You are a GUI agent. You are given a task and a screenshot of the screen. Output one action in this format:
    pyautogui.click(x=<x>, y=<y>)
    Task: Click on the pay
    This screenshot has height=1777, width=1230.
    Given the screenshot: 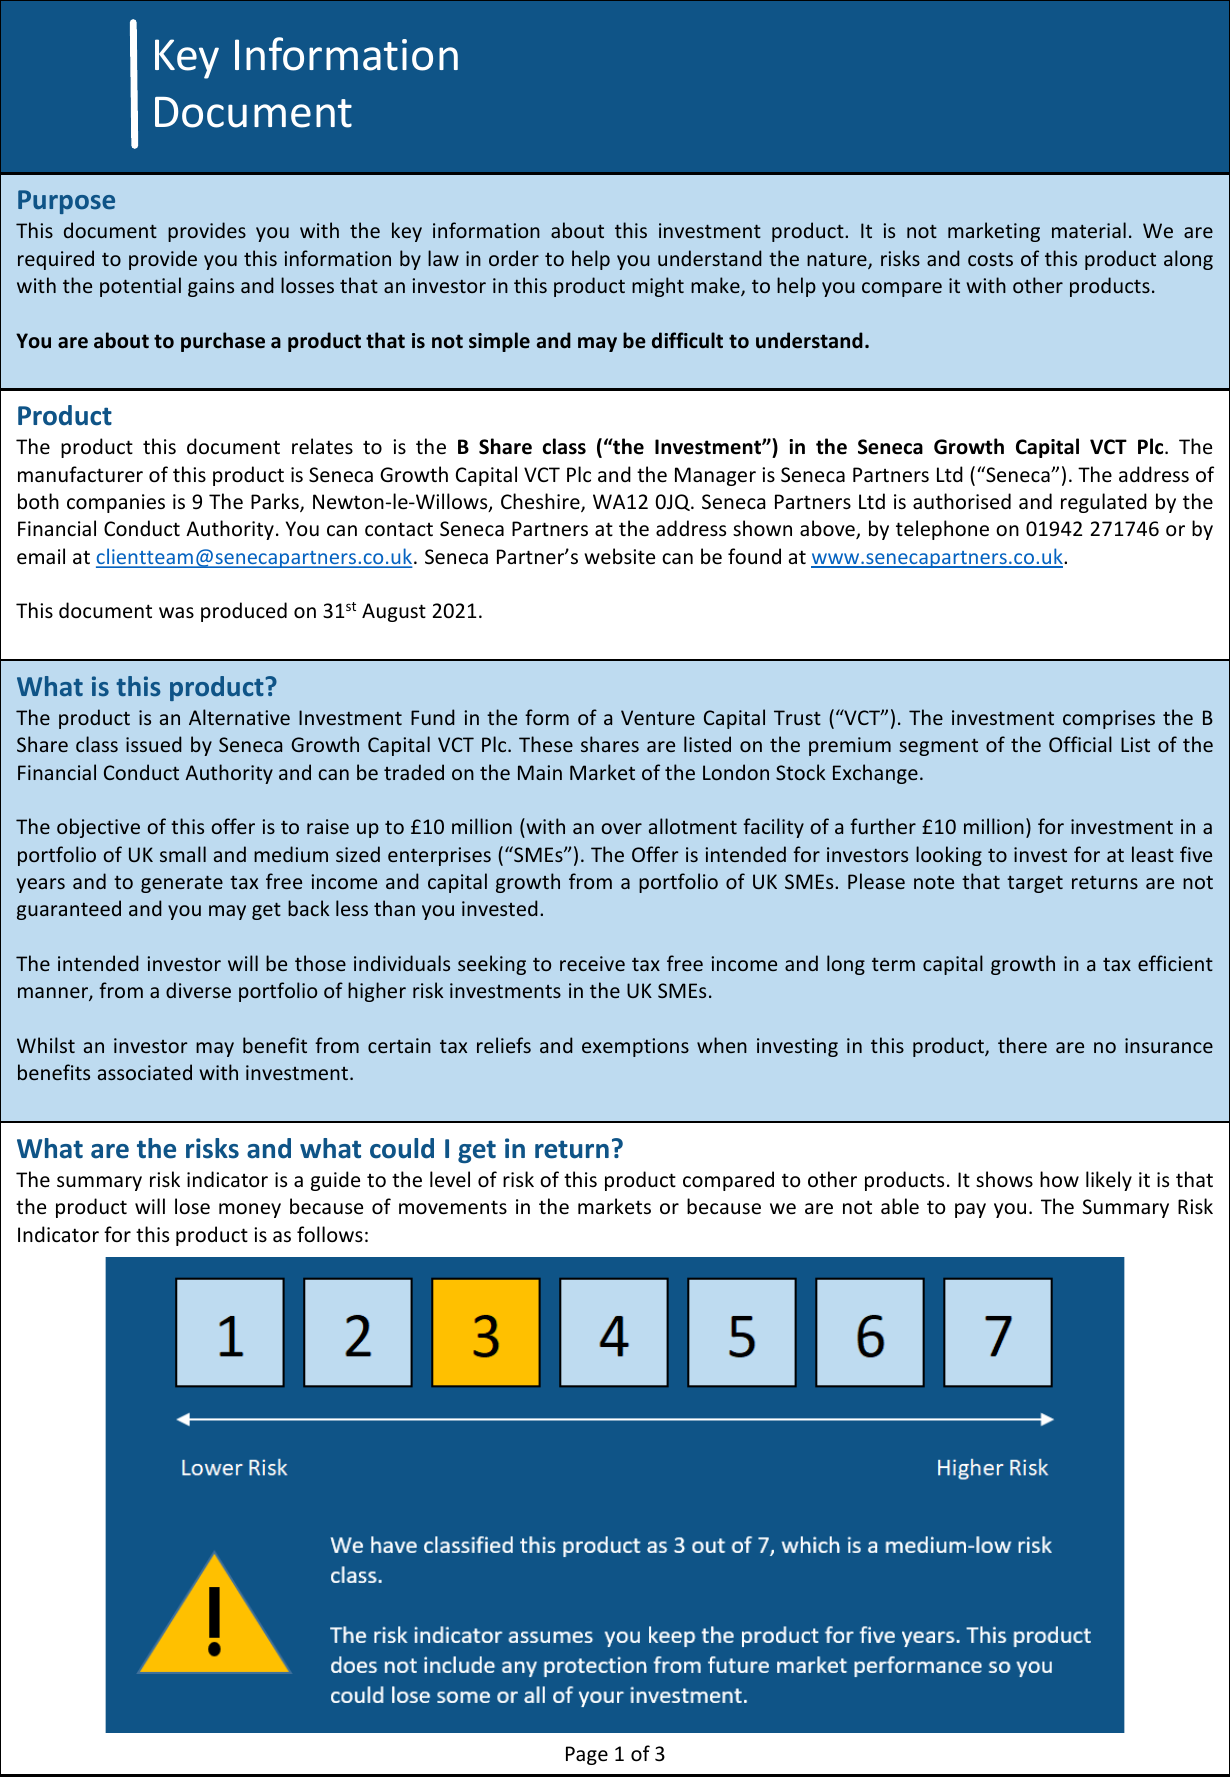 What is the action you would take?
    pyautogui.click(x=970, y=1210)
